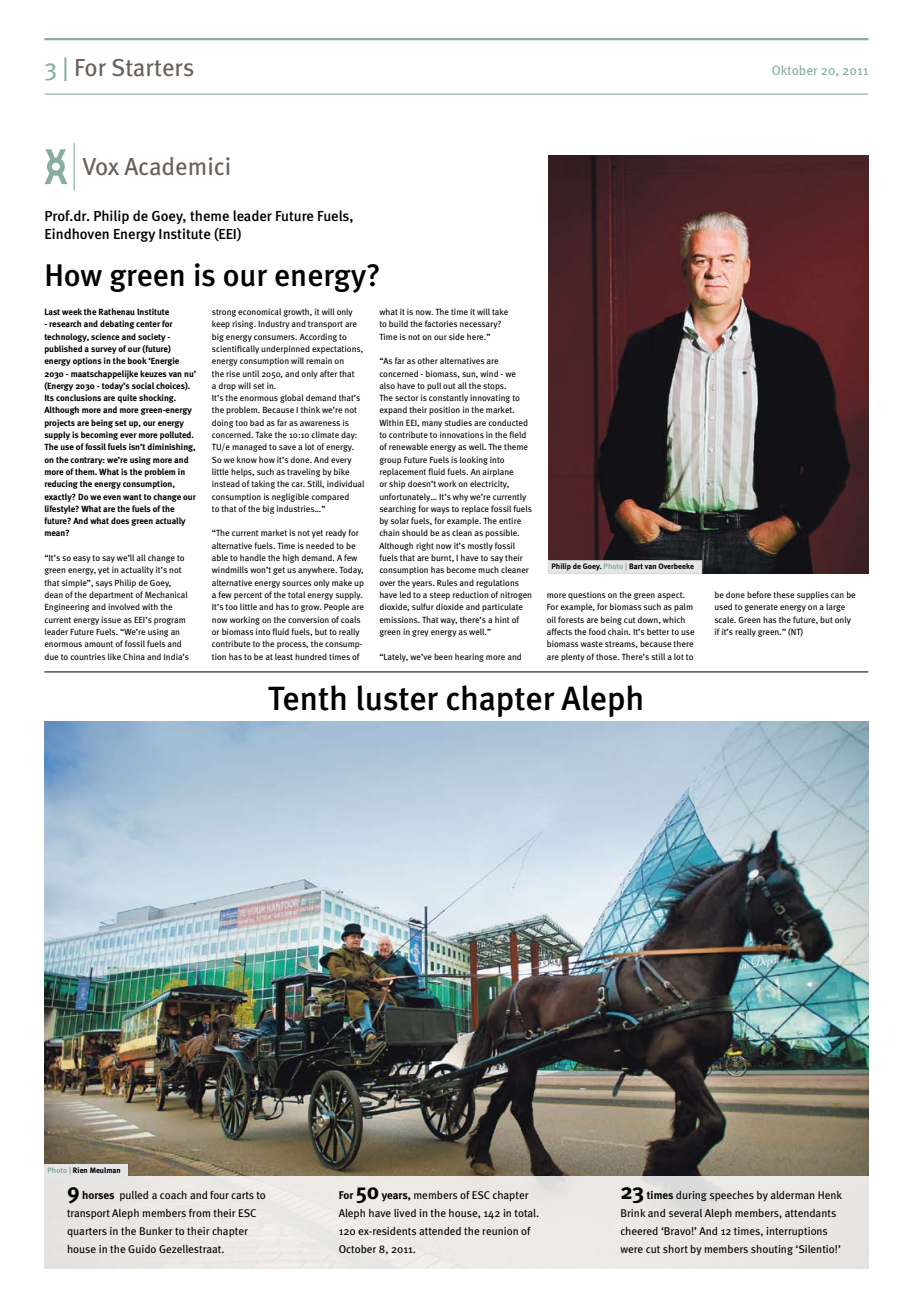 The height and width of the image is (1316, 916). I want to click on Starters, so click(152, 68).
